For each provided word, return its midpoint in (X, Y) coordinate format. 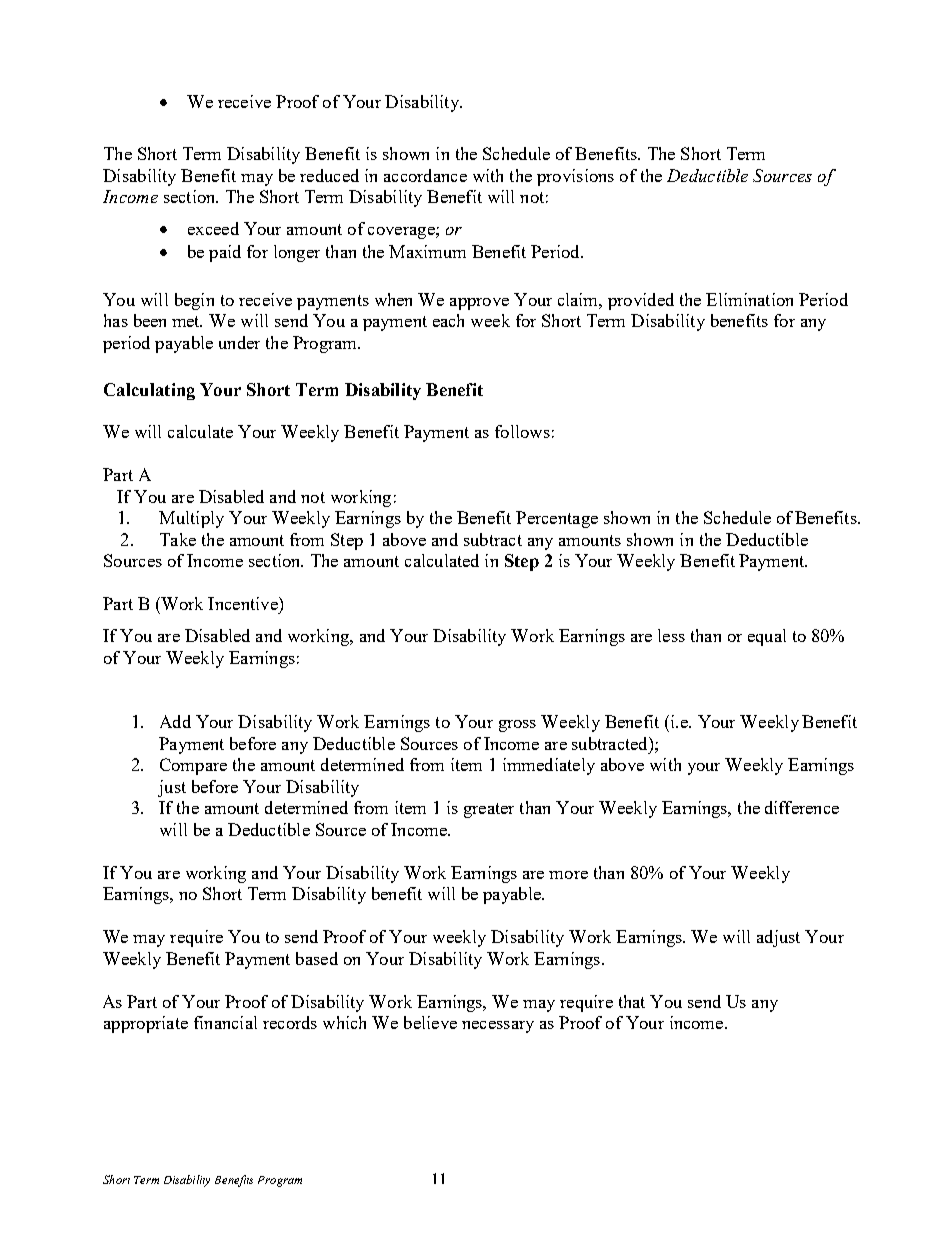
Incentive (244, 603)
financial (225, 1022)
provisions (575, 177)
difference (802, 807)
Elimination (749, 299)
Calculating (149, 391)
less (671, 635)
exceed (213, 228)
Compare (193, 766)
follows (522, 431)
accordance (425, 175)
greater (489, 810)
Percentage (557, 519)
